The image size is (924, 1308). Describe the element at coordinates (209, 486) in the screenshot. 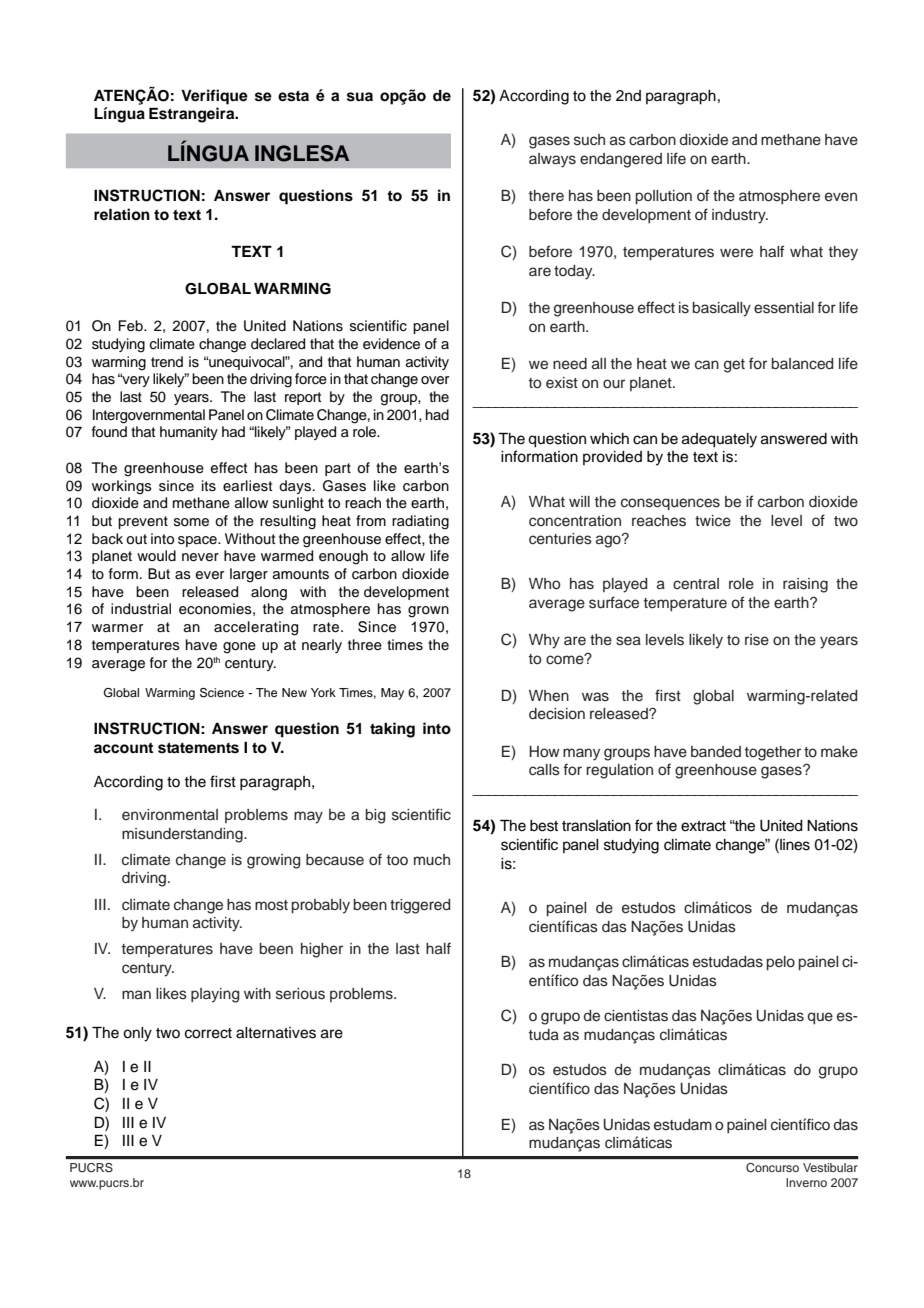

I see `its` at that location.
